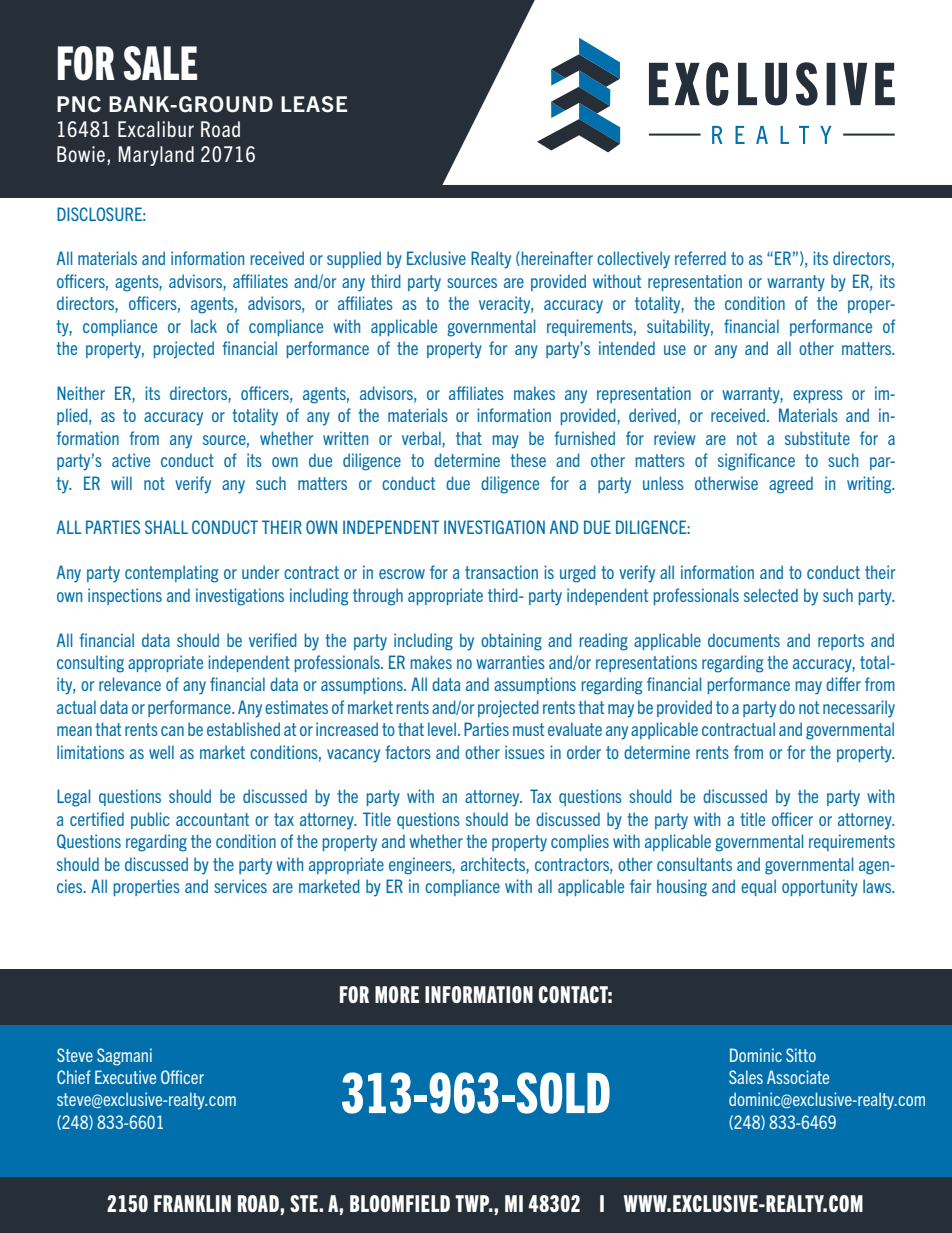  What do you see at coordinates (580, 842) in the screenshot?
I see `complies` at bounding box center [580, 842].
